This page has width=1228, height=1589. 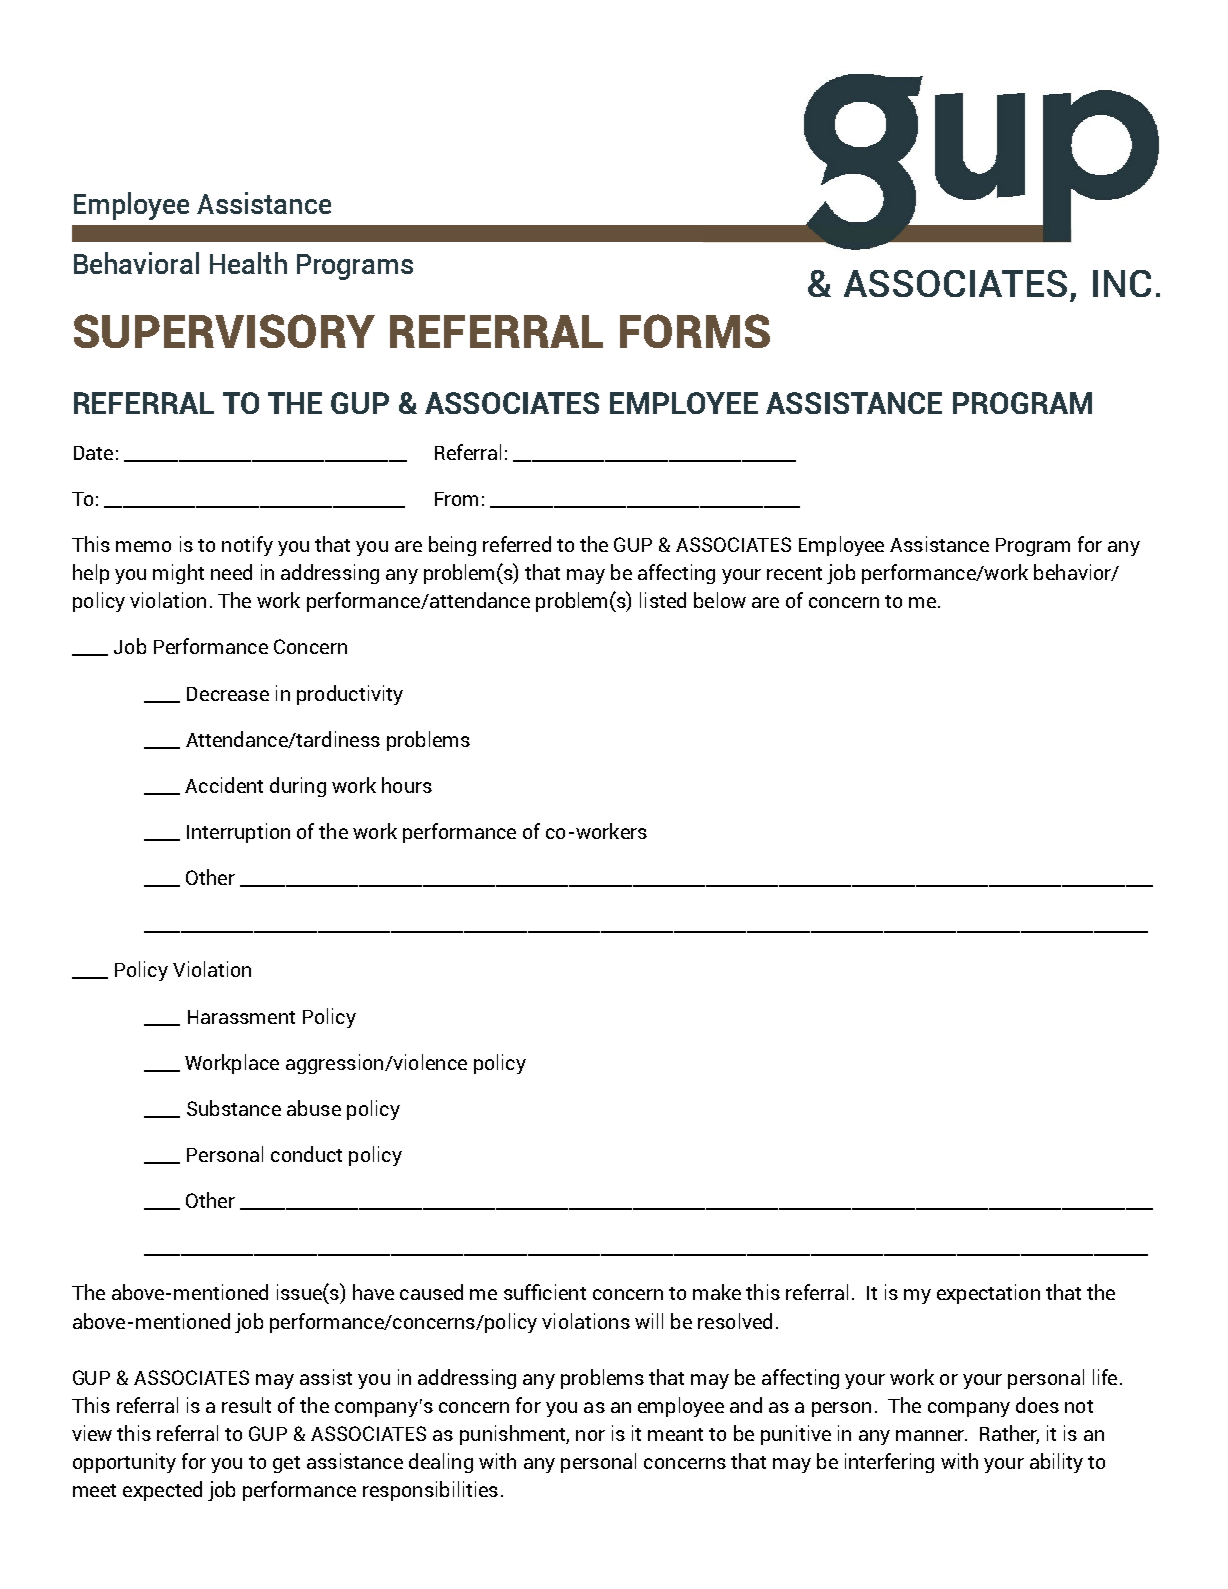 What do you see at coordinates (988, 1294) in the page?
I see `expectation` at bounding box center [988, 1294].
